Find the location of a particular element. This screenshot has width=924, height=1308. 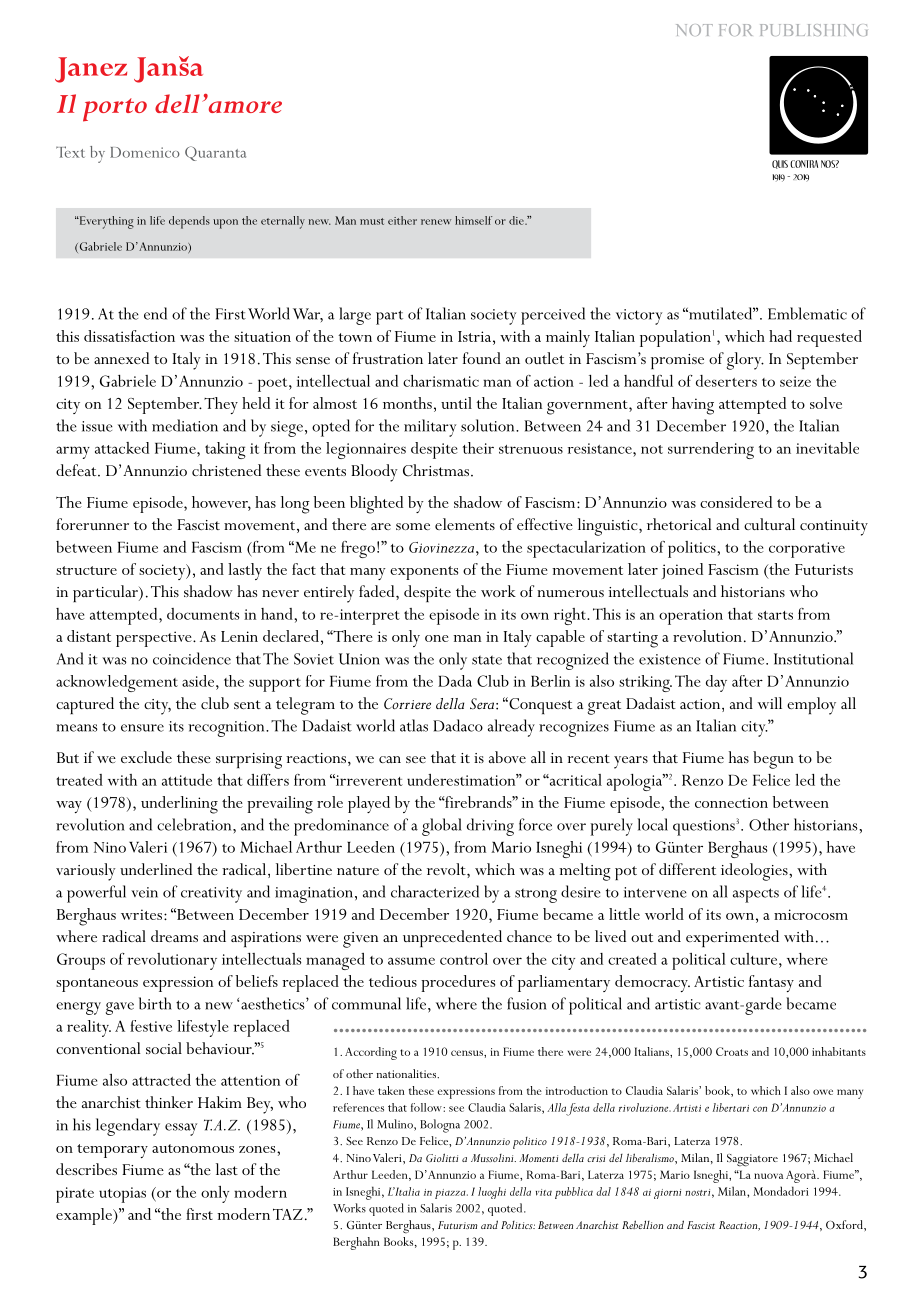

porto is located at coordinates (115, 110).
